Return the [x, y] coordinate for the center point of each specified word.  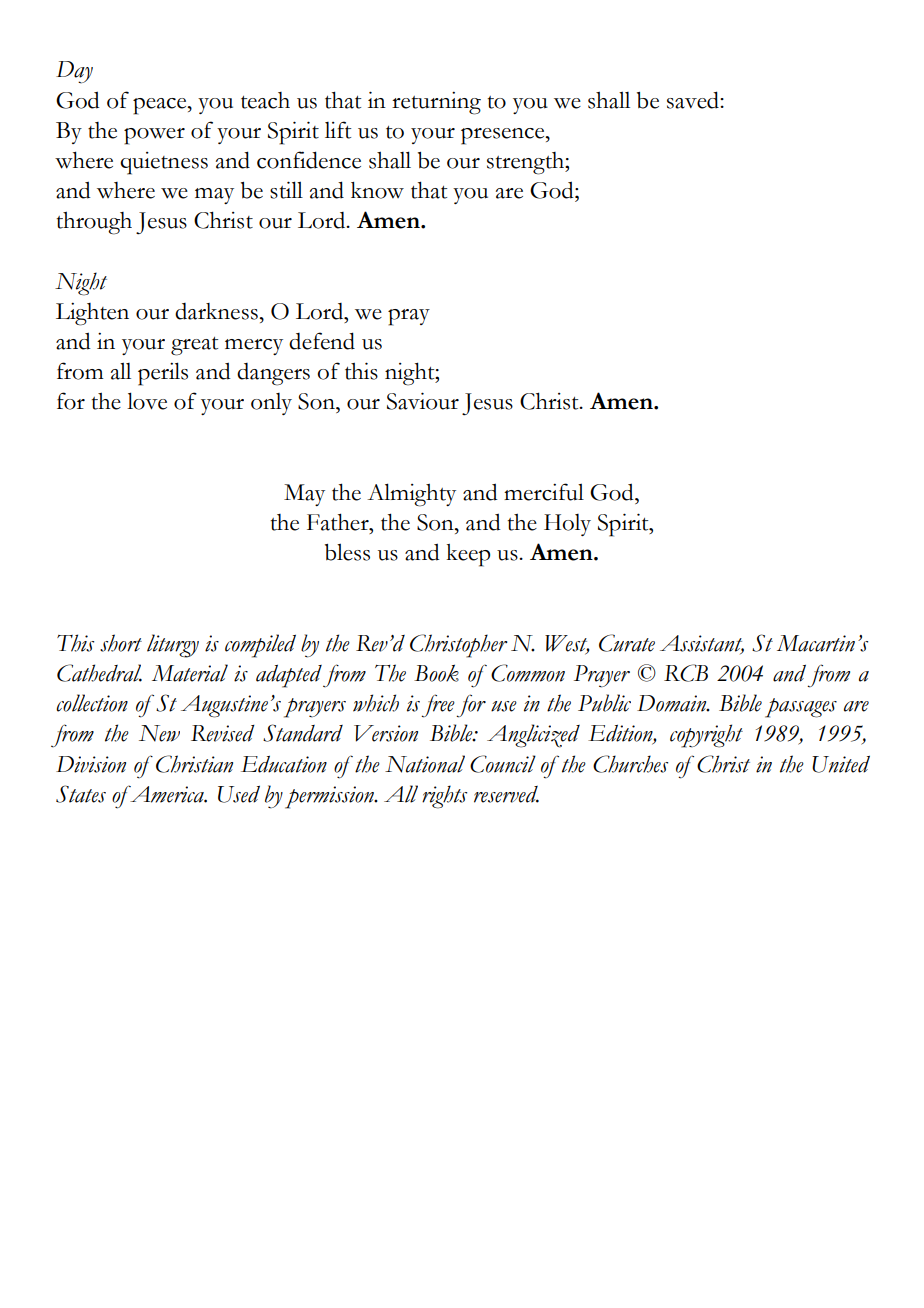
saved [694, 100]
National [425, 764]
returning [436, 103]
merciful [544, 492]
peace [161, 106]
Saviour [423, 401]
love [147, 401]
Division [91, 764]
